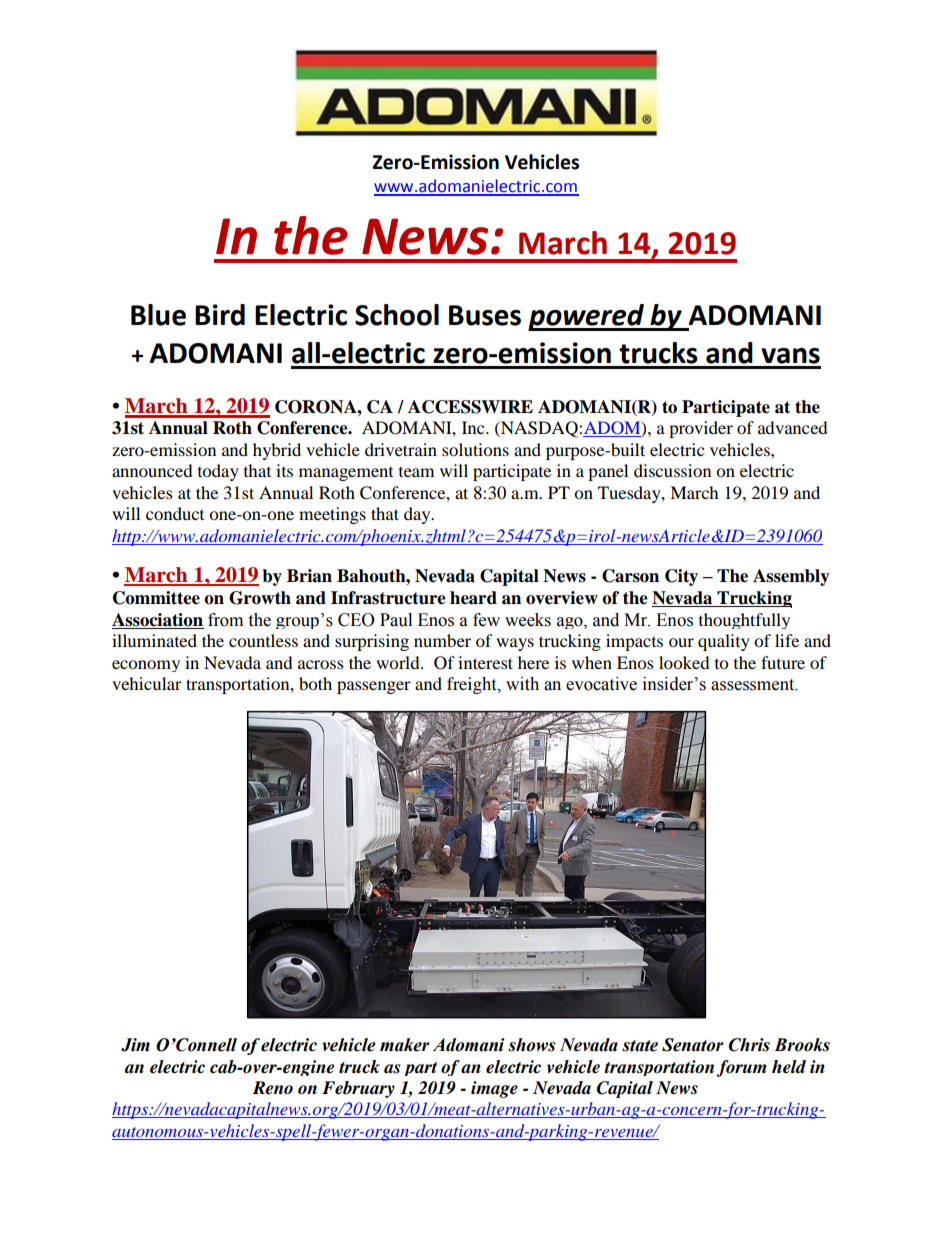 The image size is (952, 1233). Describe the element at coordinates (494, 1089) in the page. I see `image` at that location.
